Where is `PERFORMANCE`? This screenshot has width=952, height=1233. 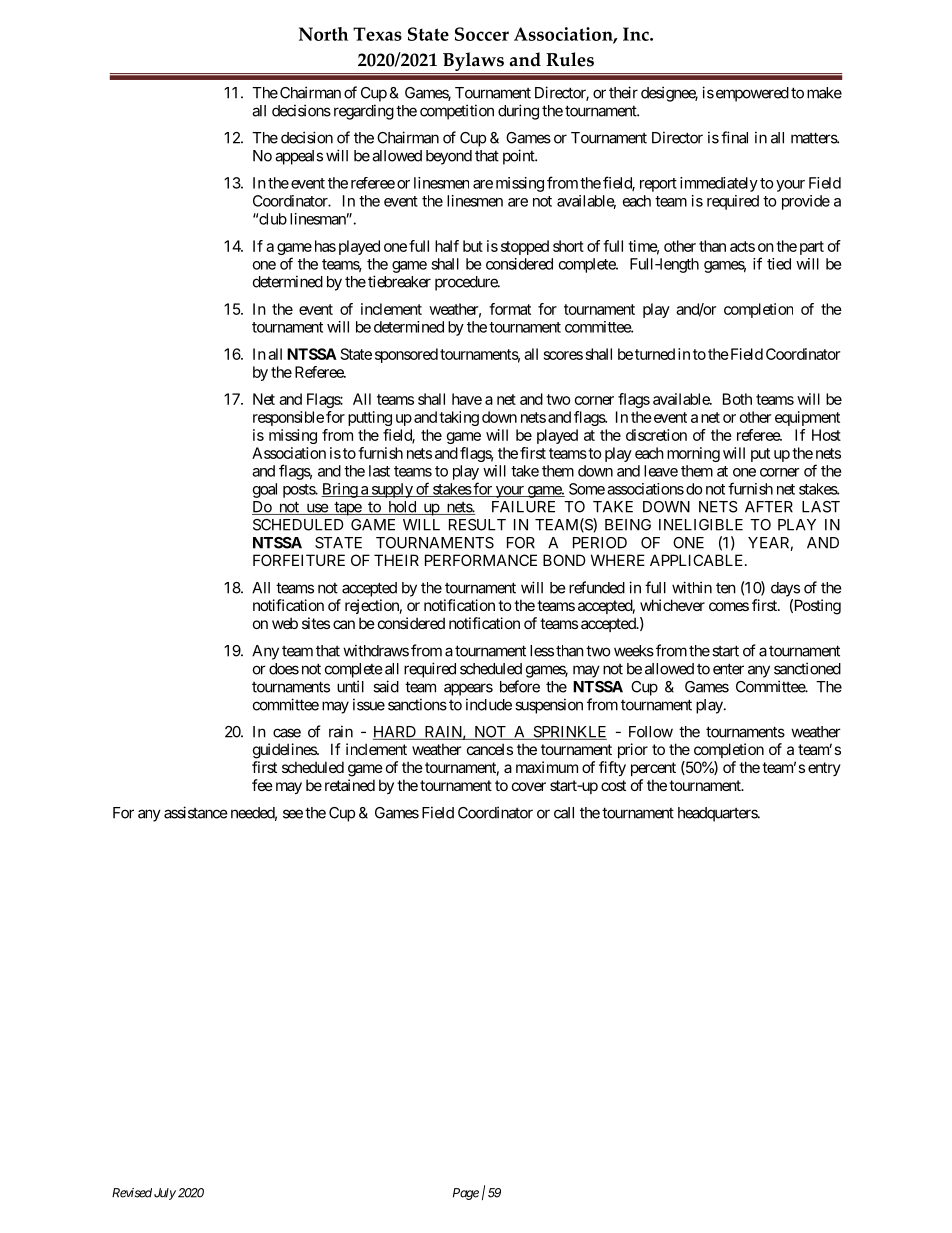
PERFORMANCE is located at coordinates (481, 560).
